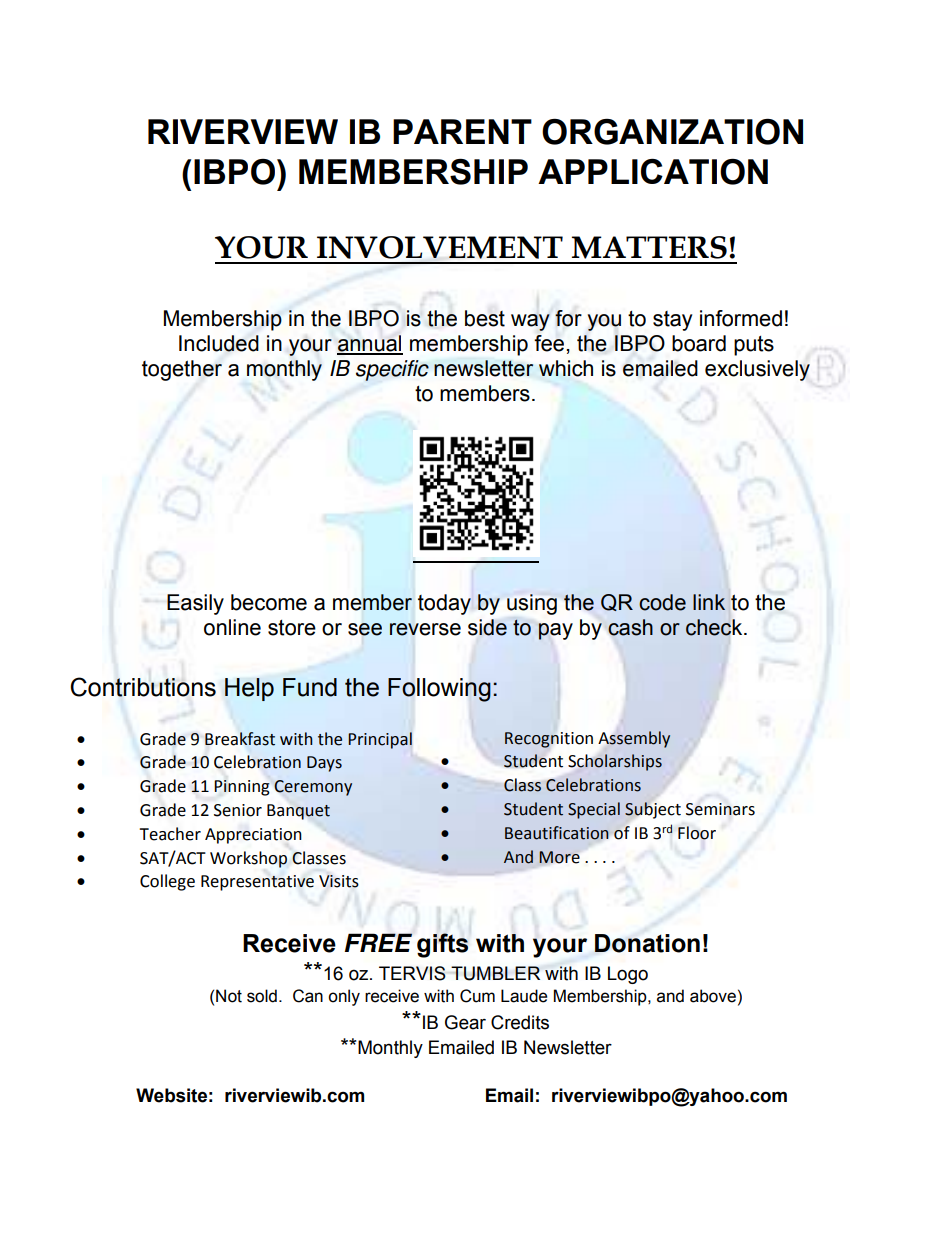  Describe the element at coordinates (444, 604) in the screenshot. I see `today` at that location.
